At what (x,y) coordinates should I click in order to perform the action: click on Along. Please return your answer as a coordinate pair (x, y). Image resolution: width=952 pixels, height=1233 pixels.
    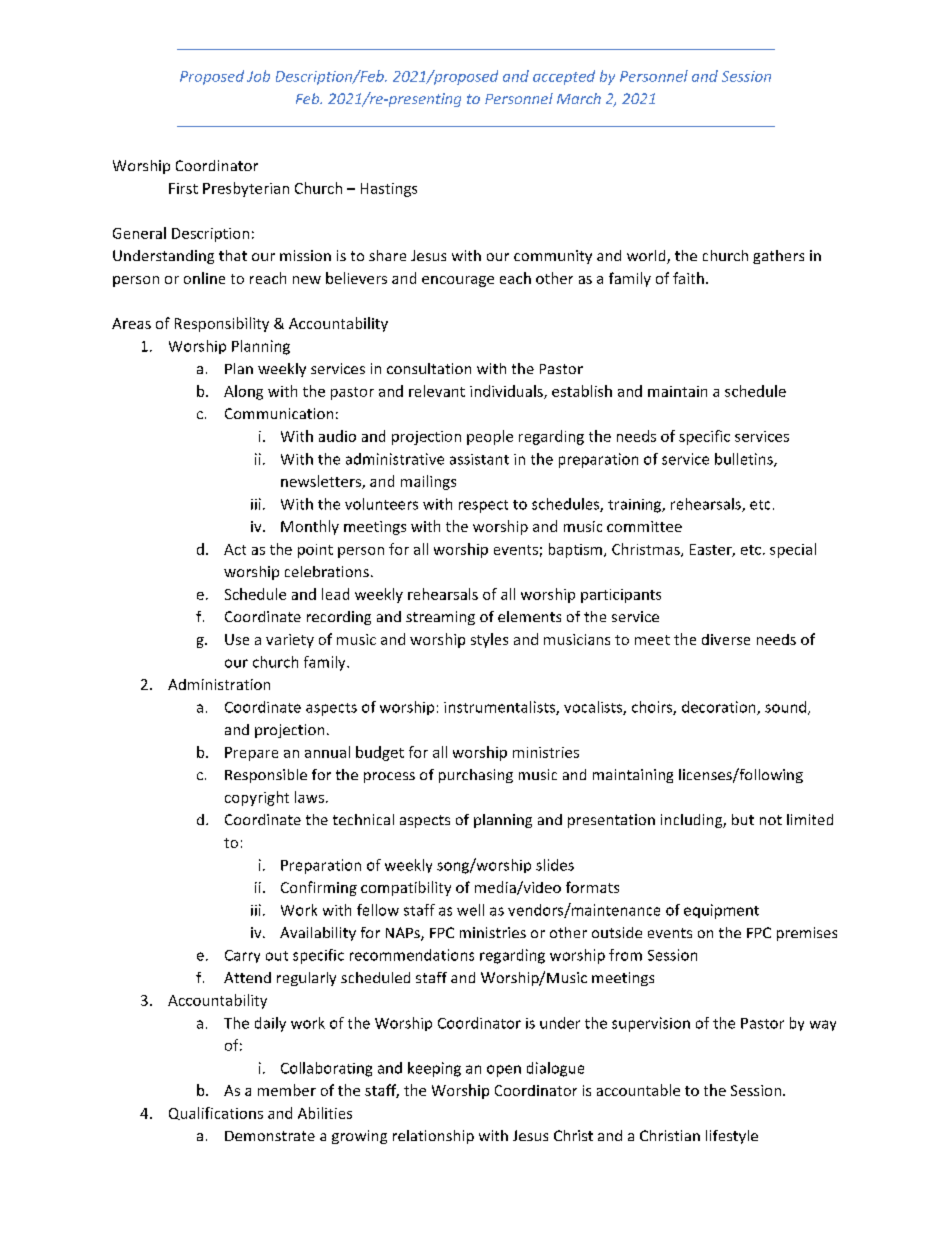
    Looking at the image, I should click on (243, 392).
